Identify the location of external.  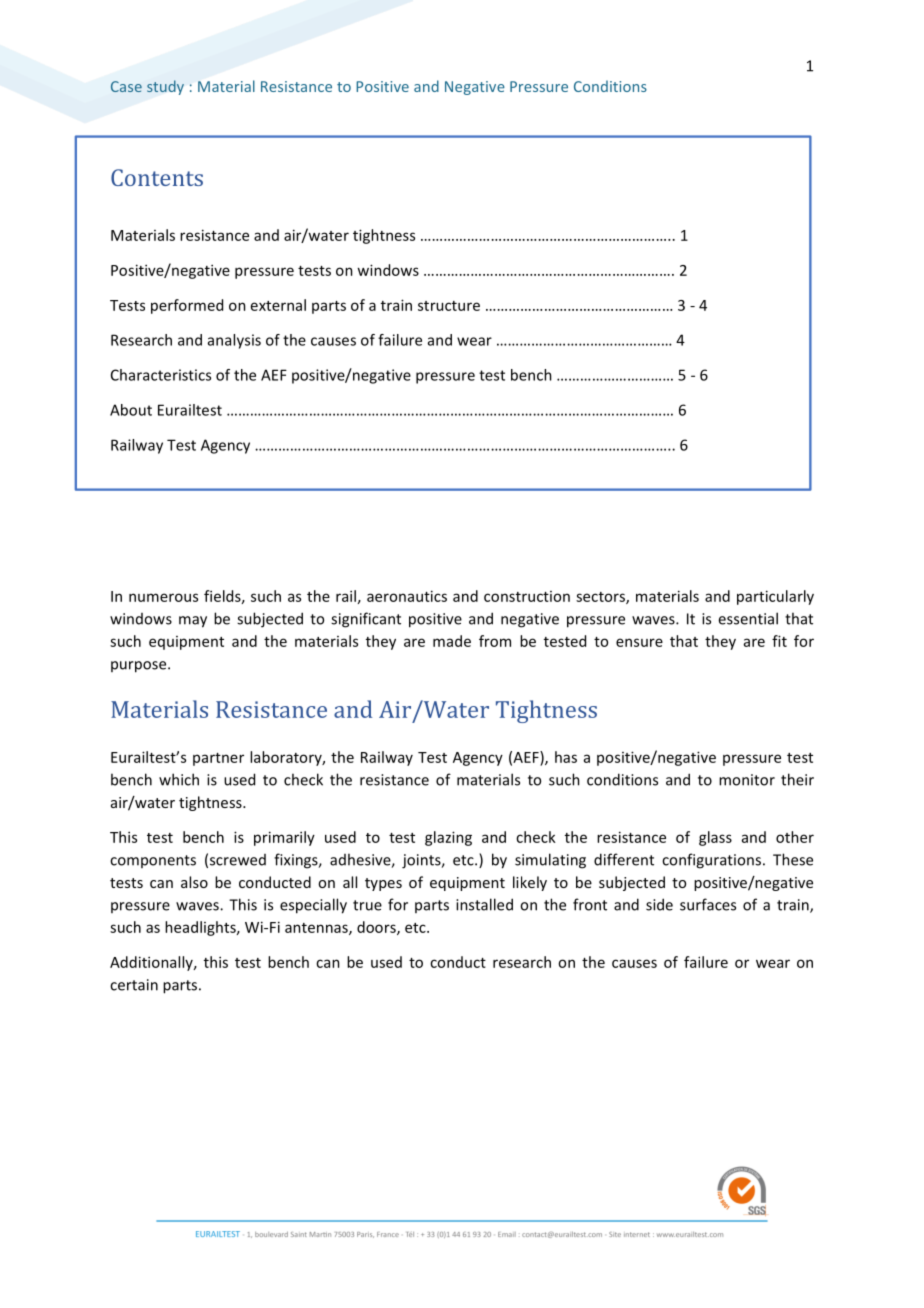
(278, 305).
